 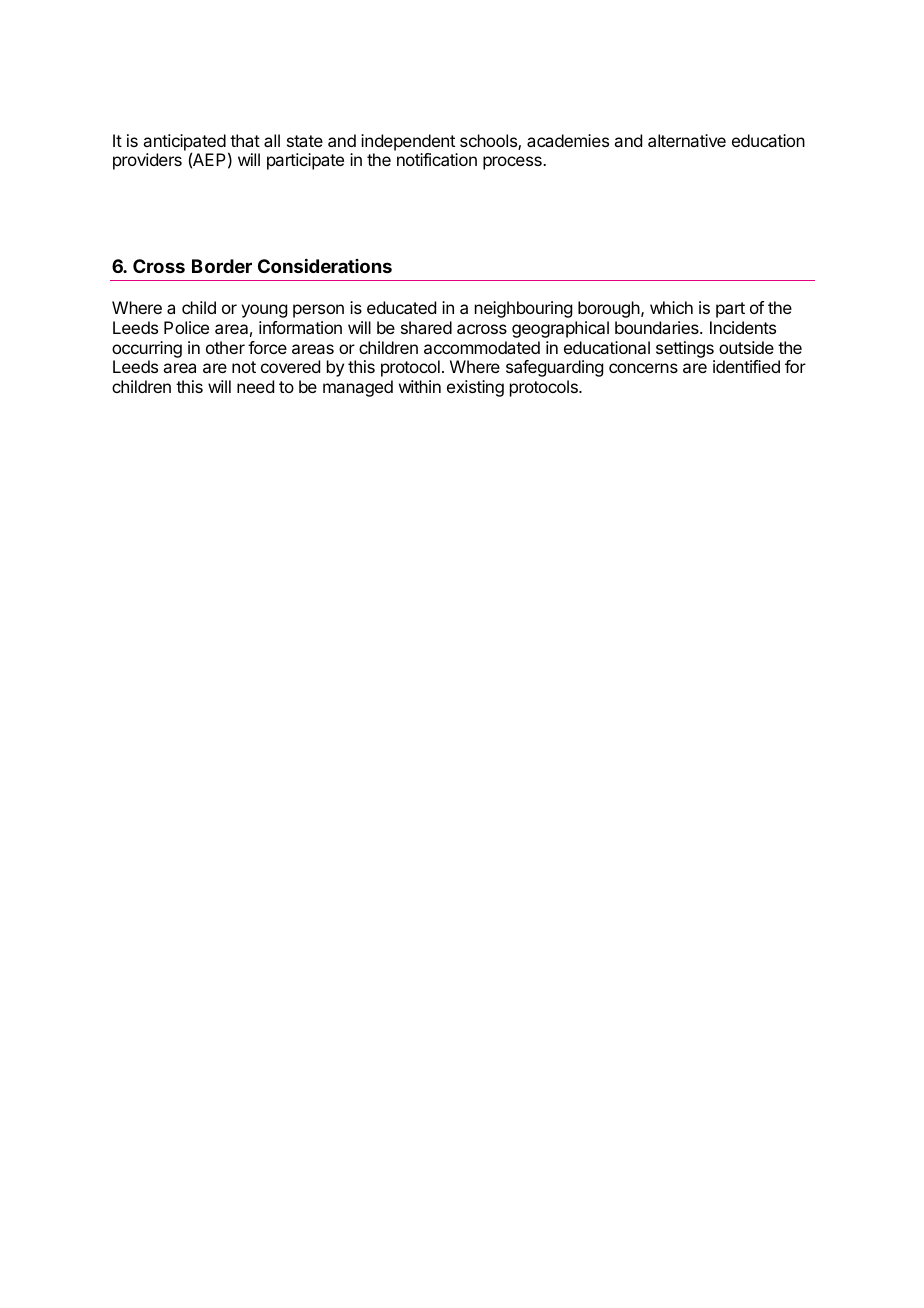 I want to click on anticipated, so click(x=184, y=143).
